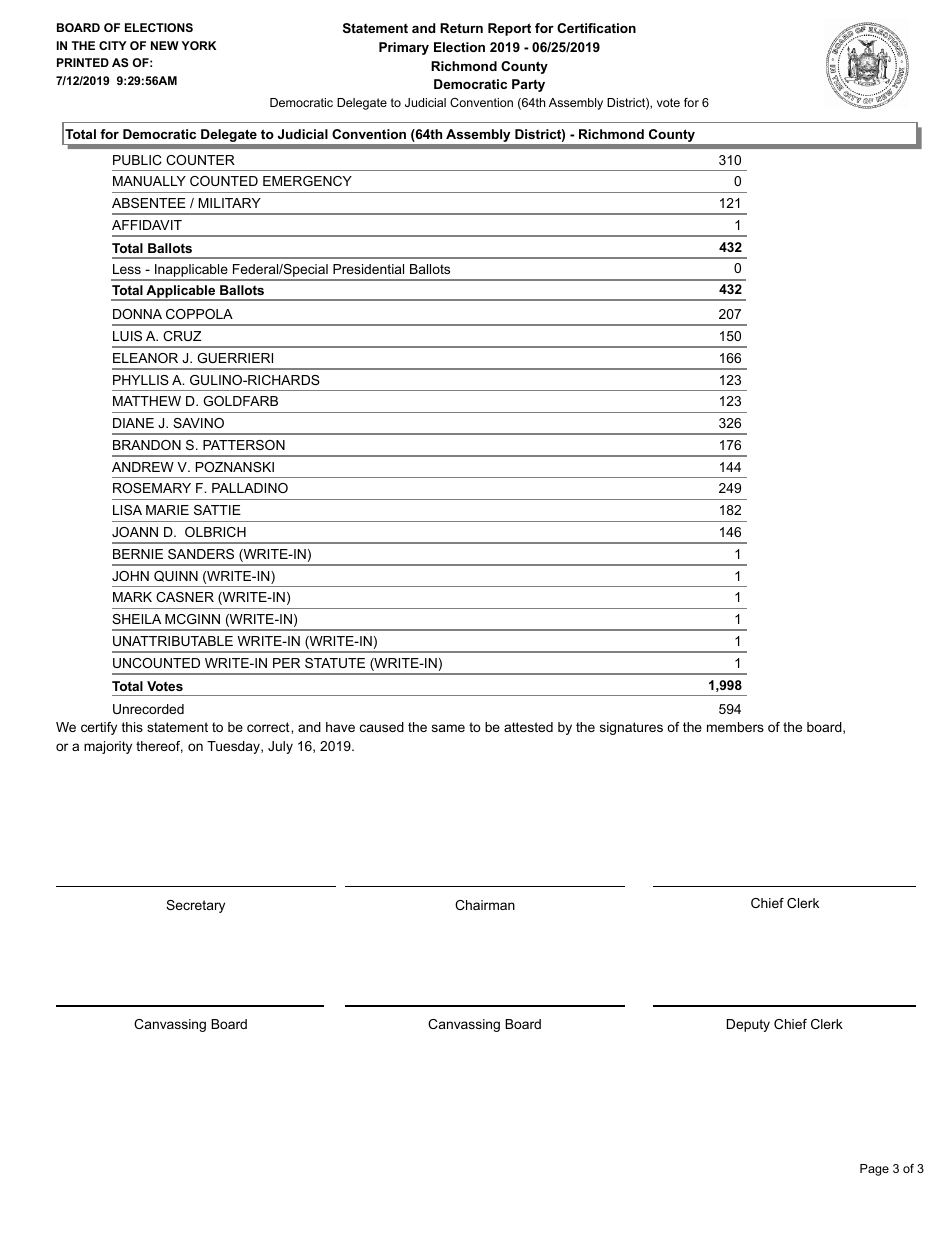 This image has height=1233, width=952. I want to click on Party, so click(528, 85).
